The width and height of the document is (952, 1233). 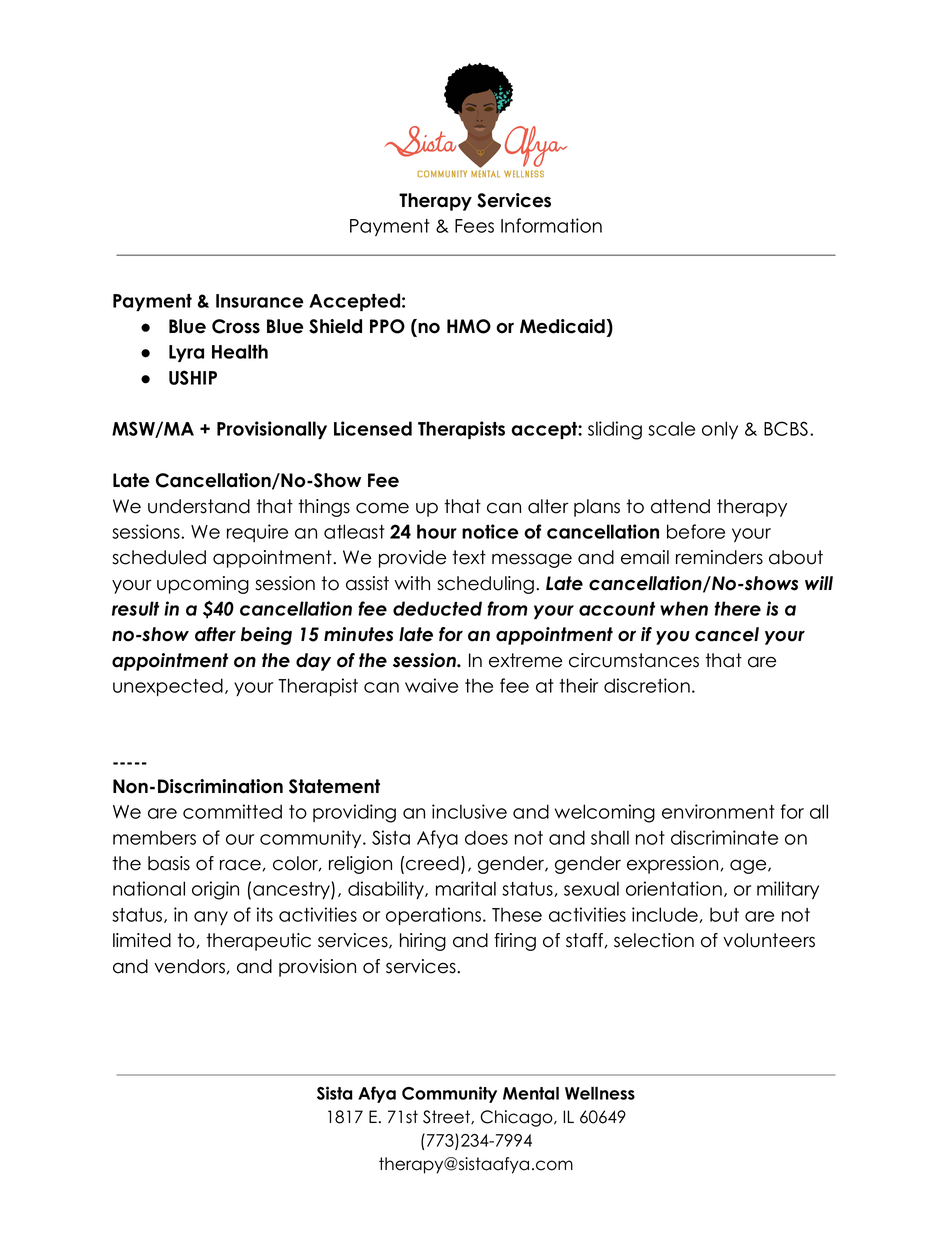 What do you see at coordinates (168, 687) in the document?
I see `unexpected` at bounding box center [168, 687].
